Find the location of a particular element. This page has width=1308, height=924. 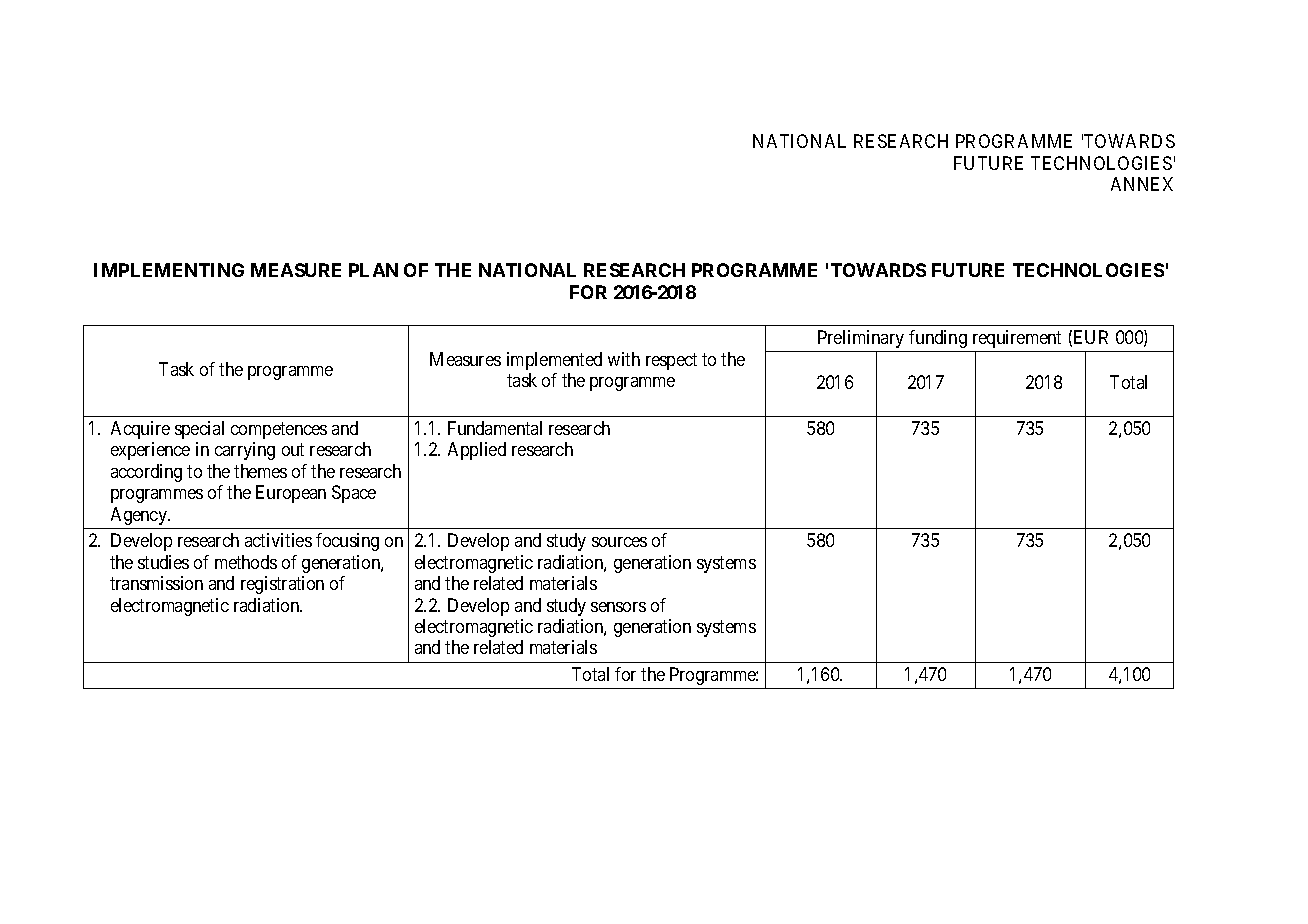

implemented is located at coordinates (554, 361).
